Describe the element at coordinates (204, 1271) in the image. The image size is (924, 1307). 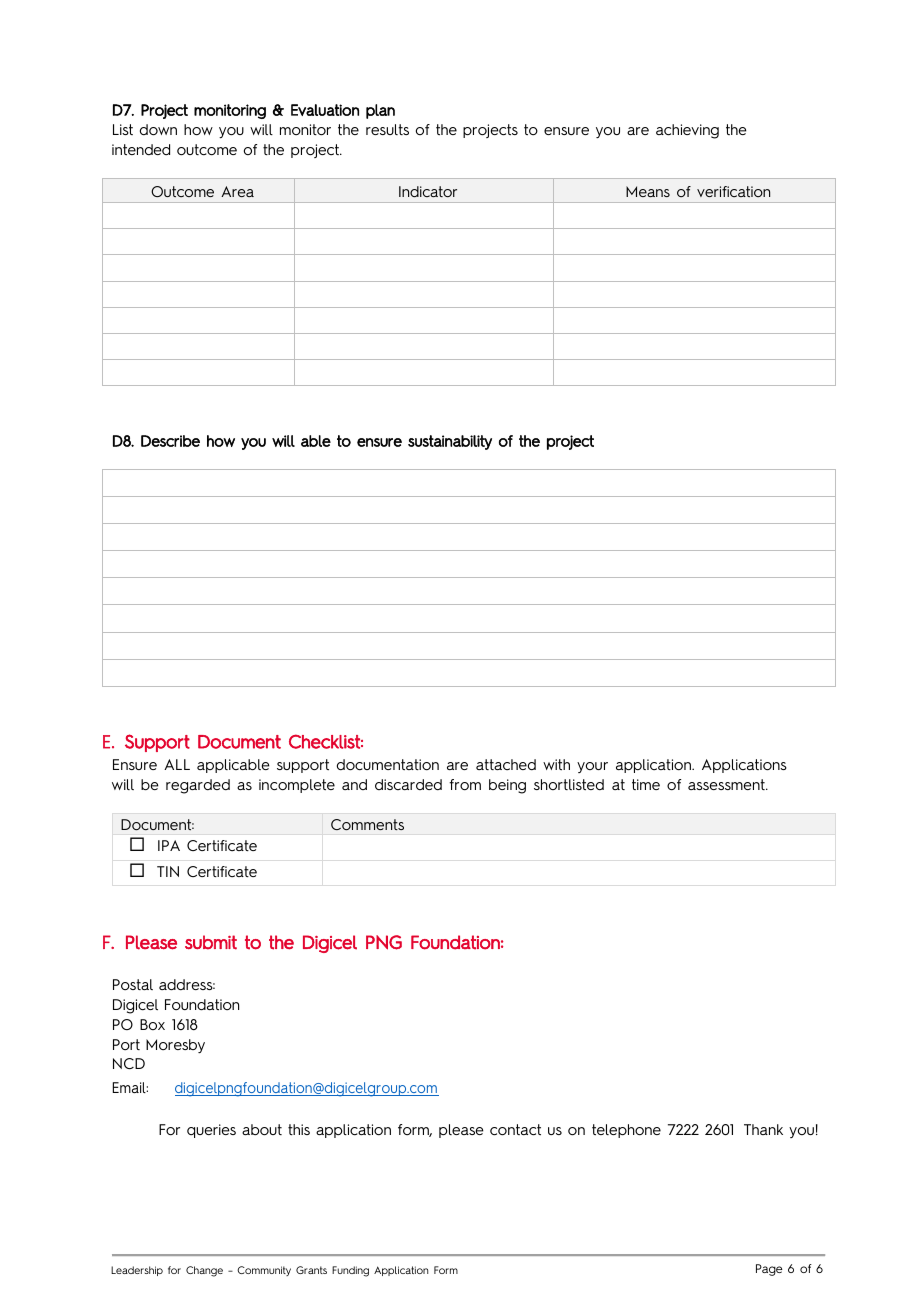
I see `Change` at that location.
